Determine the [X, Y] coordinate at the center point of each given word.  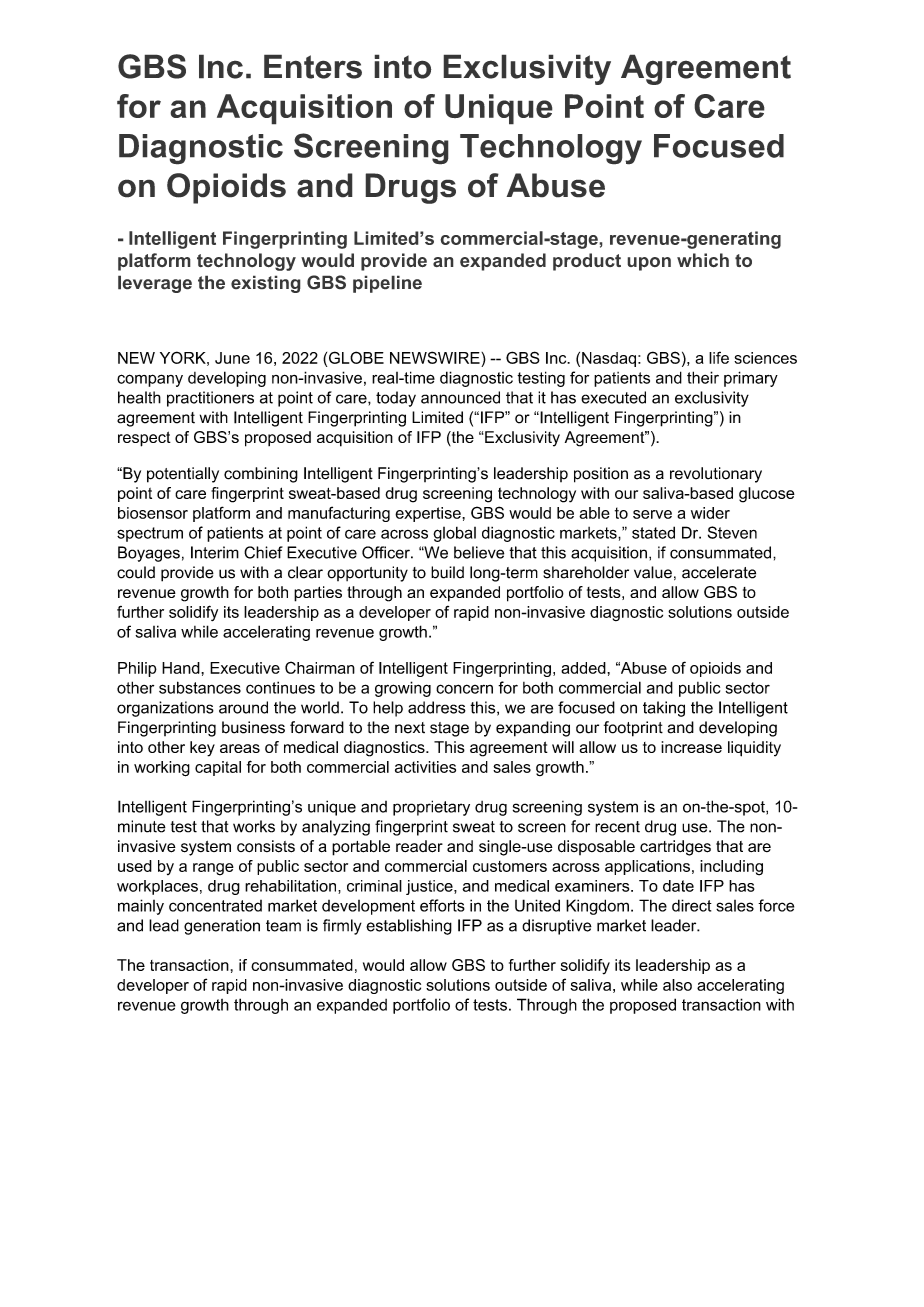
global [454, 534]
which [703, 260]
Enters [313, 66]
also [677, 985]
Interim [215, 552]
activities [425, 767]
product [587, 262]
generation [222, 927]
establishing [409, 927]
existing [266, 284]
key [202, 749]
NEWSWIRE [436, 357]
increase [691, 747]
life [719, 357]
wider [710, 513]
